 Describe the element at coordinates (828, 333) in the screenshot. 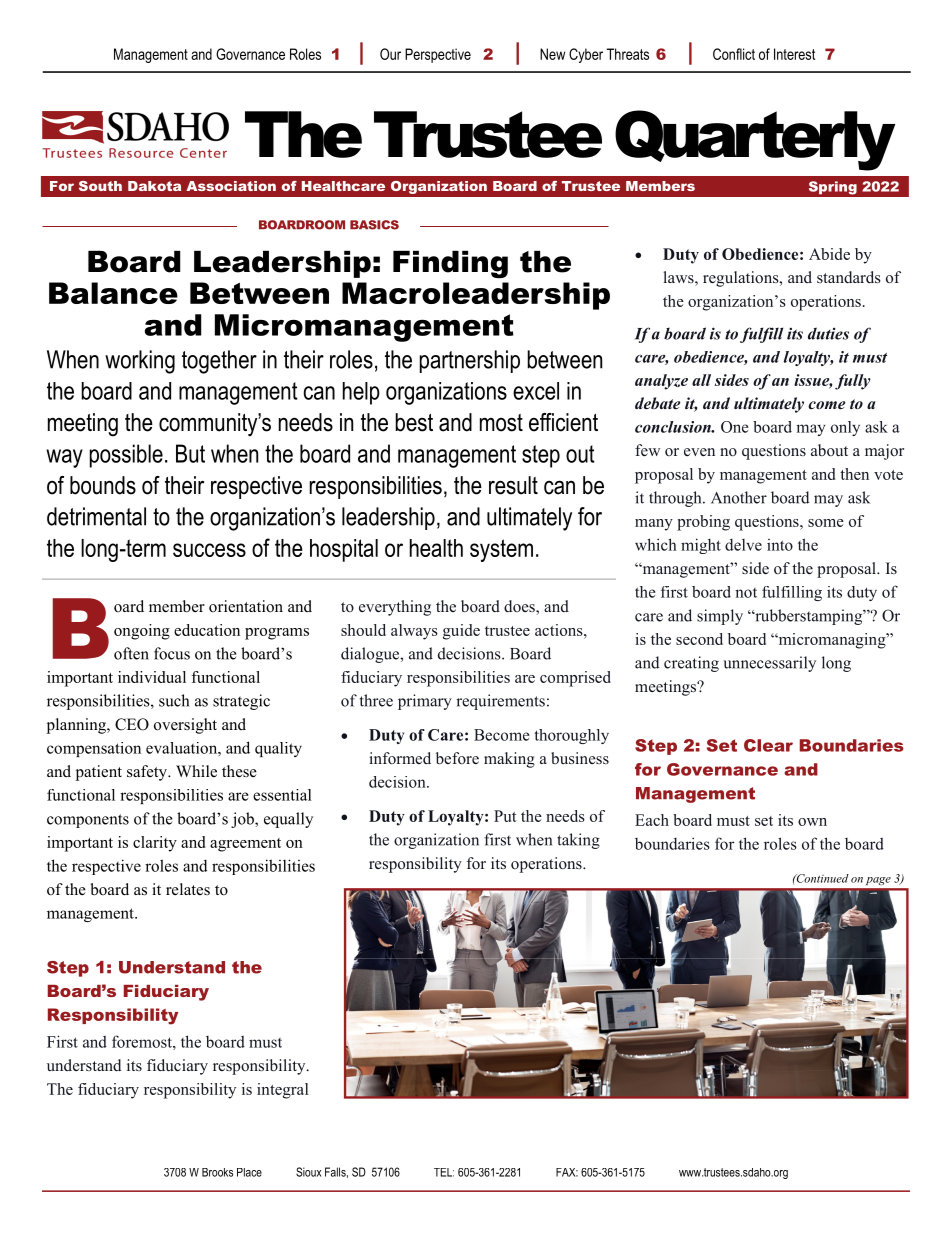

I see `duties` at that location.
